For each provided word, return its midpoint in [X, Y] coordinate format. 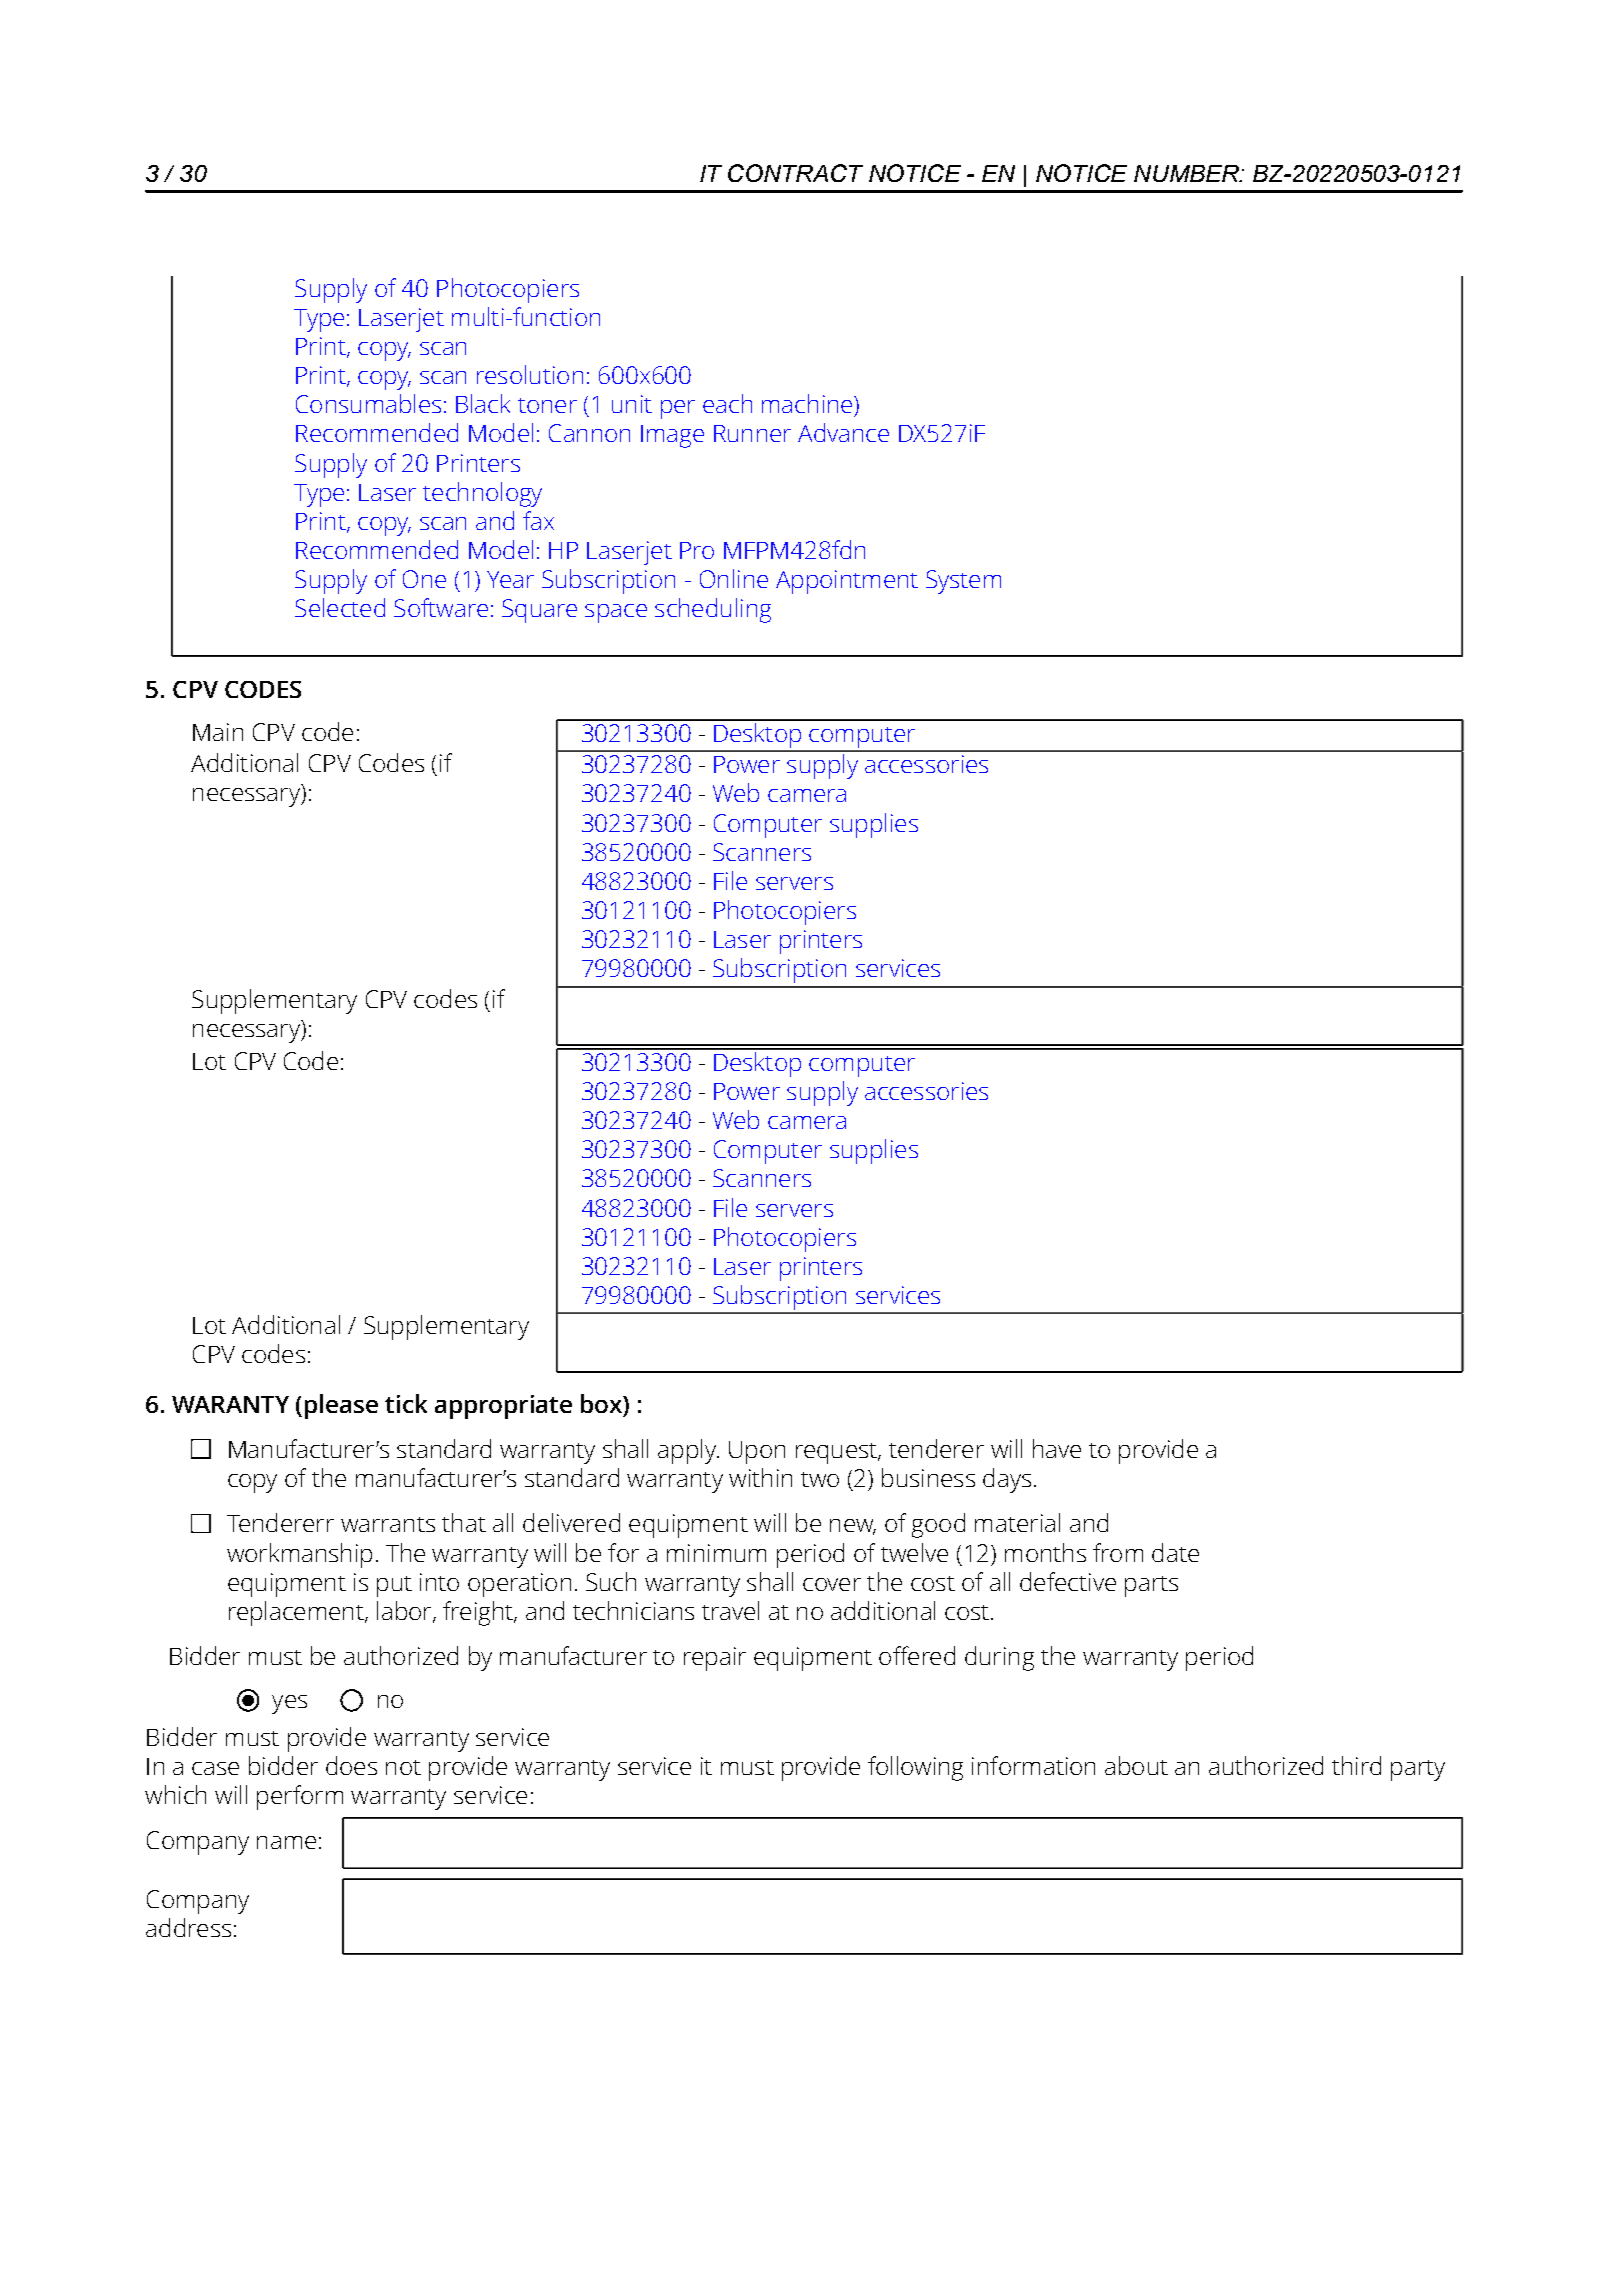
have [1057, 1448]
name [286, 1842]
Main [218, 732]
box [602, 1403]
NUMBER [1188, 173]
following [915, 1768]
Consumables [368, 403]
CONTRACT [795, 173]
